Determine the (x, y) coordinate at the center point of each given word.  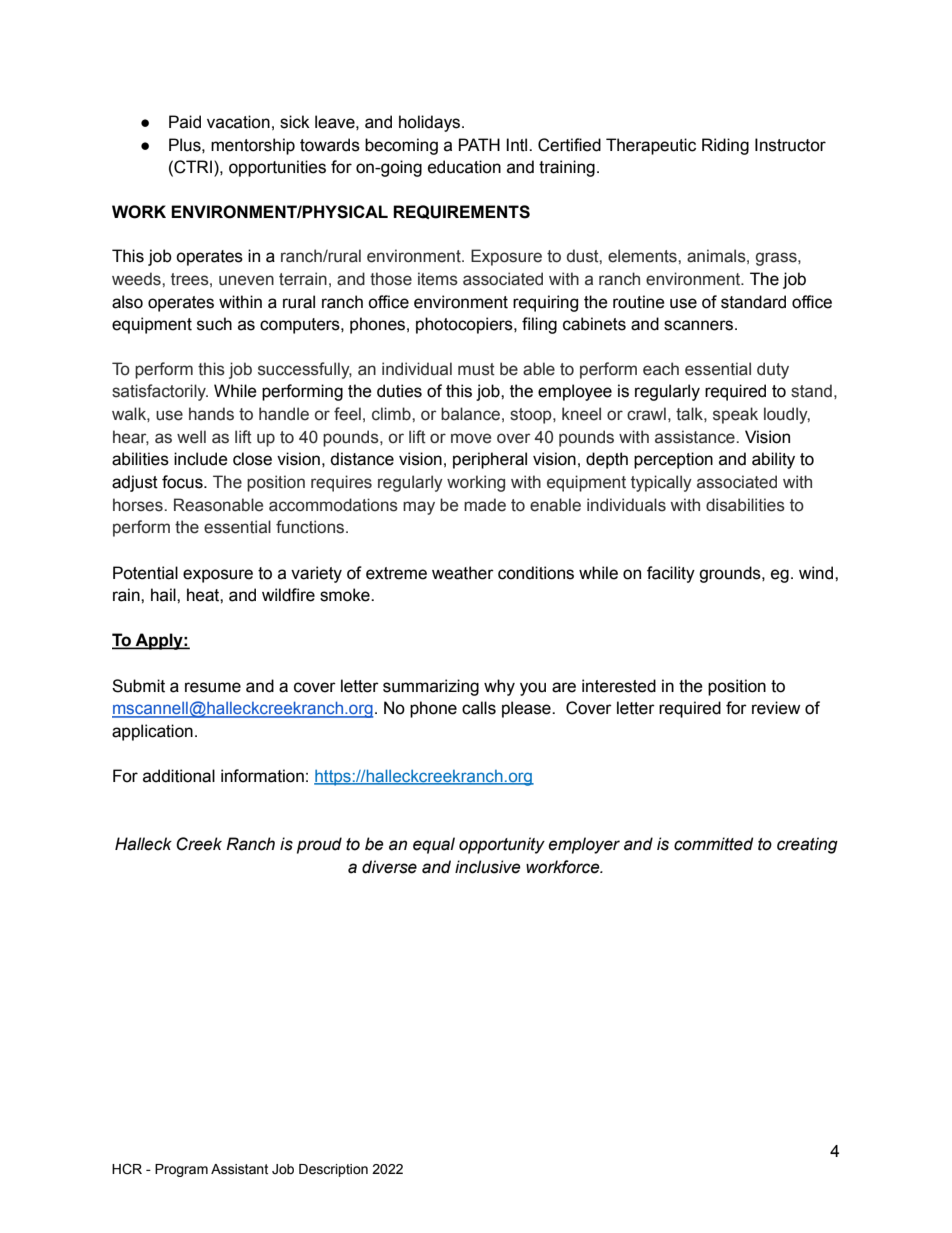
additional (179, 776)
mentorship (253, 146)
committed (713, 844)
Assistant (239, 1169)
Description (333, 1170)
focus (183, 482)
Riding (725, 146)
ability (773, 460)
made (485, 505)
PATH (479, 144)
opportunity (502, 845)
